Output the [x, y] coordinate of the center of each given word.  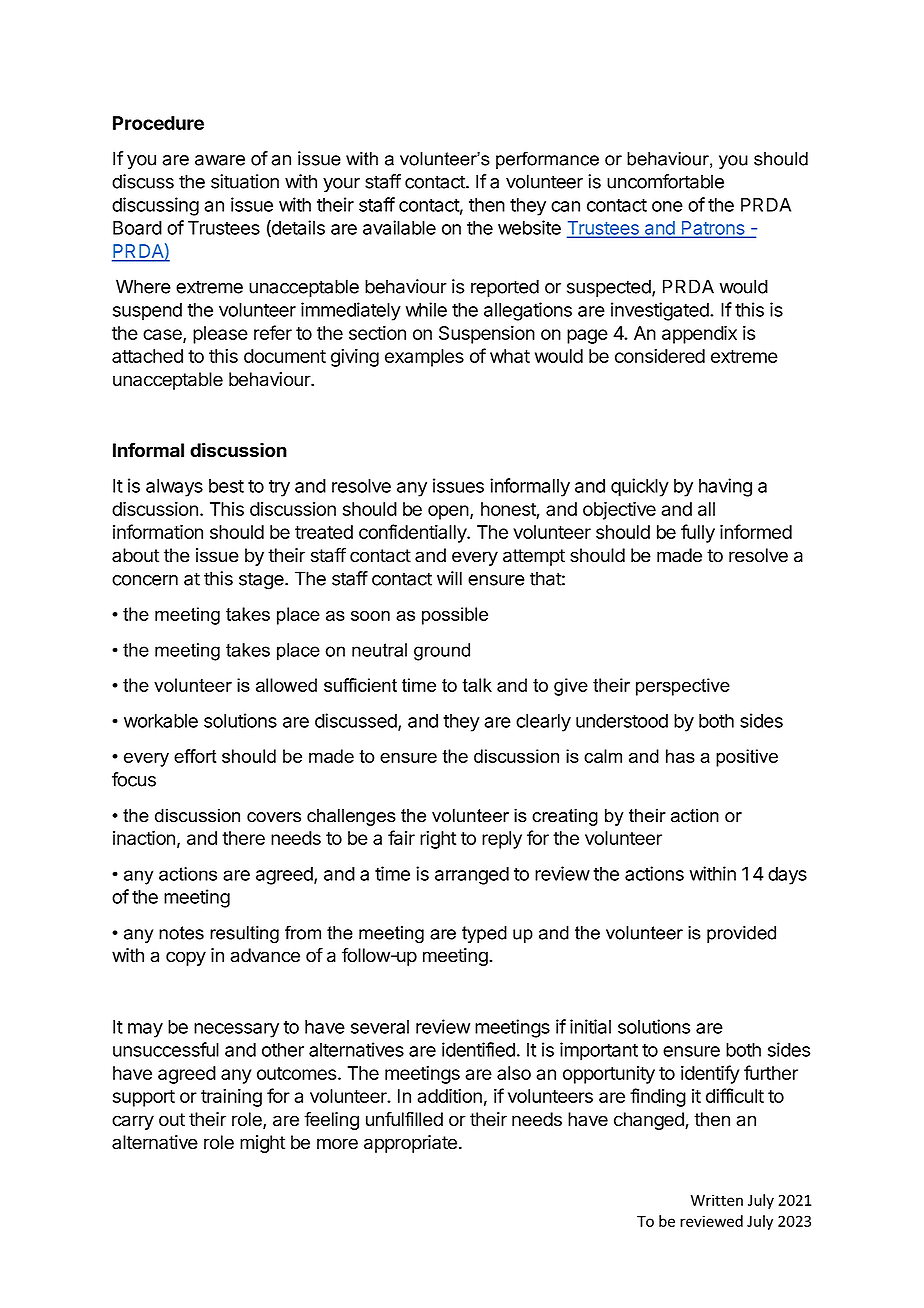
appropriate [410, 1144]
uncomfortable [665, 181]
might [262, 1144]
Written [717, 1200]
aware [220, 160]
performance [547, 160]
